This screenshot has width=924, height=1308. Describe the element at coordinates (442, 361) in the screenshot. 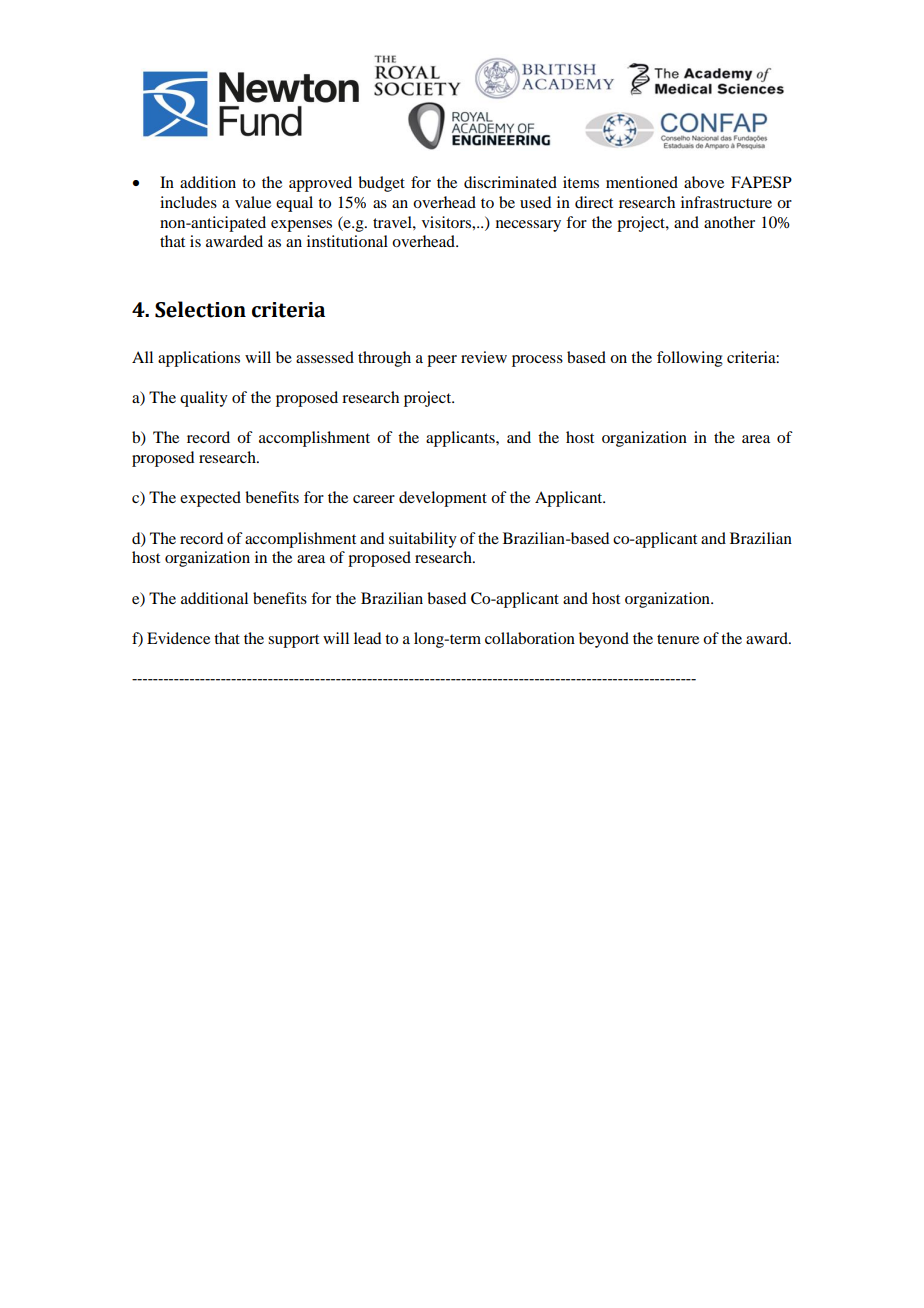

I see `peer` at that location.
